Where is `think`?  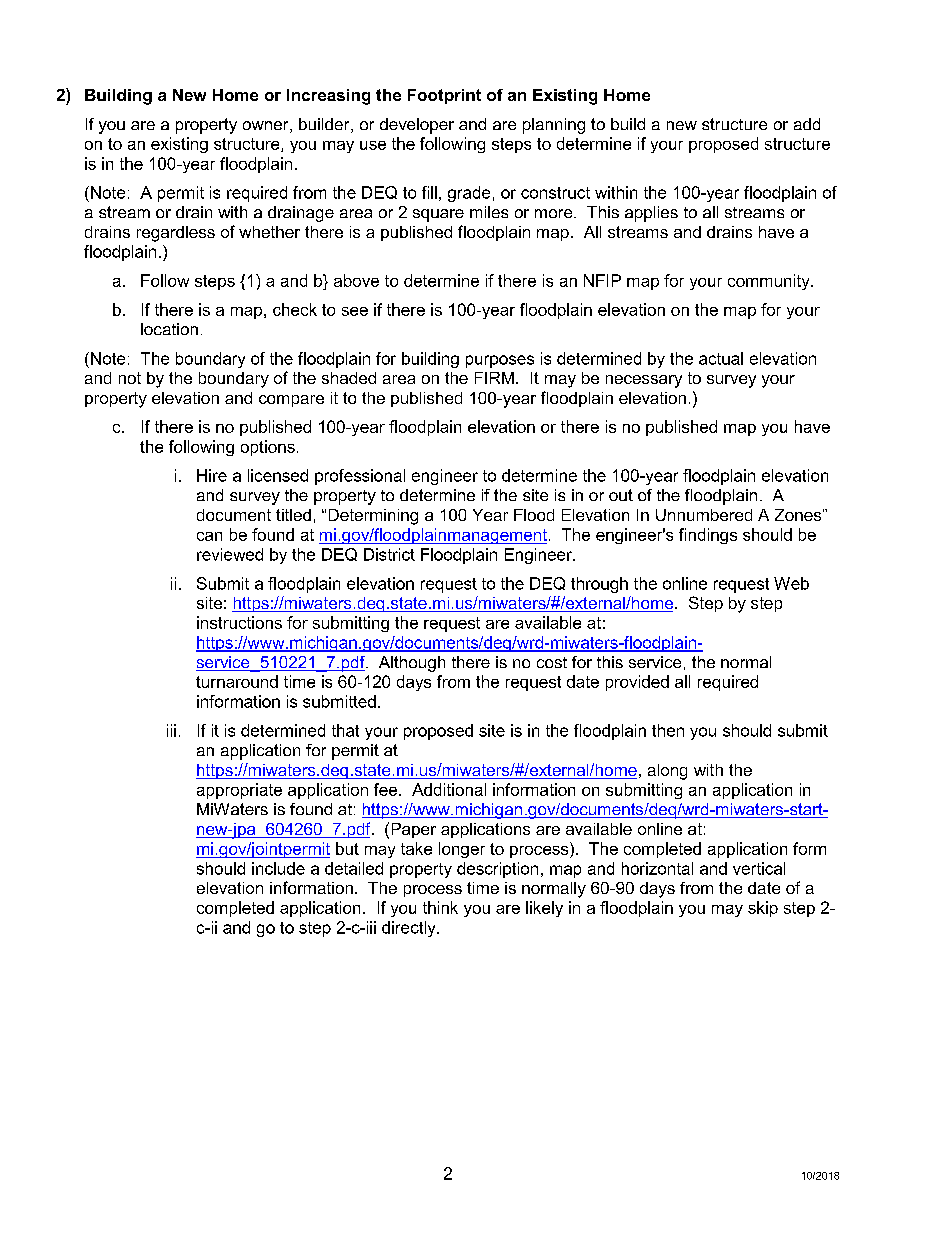
think is located at coordinates (440, 907).
